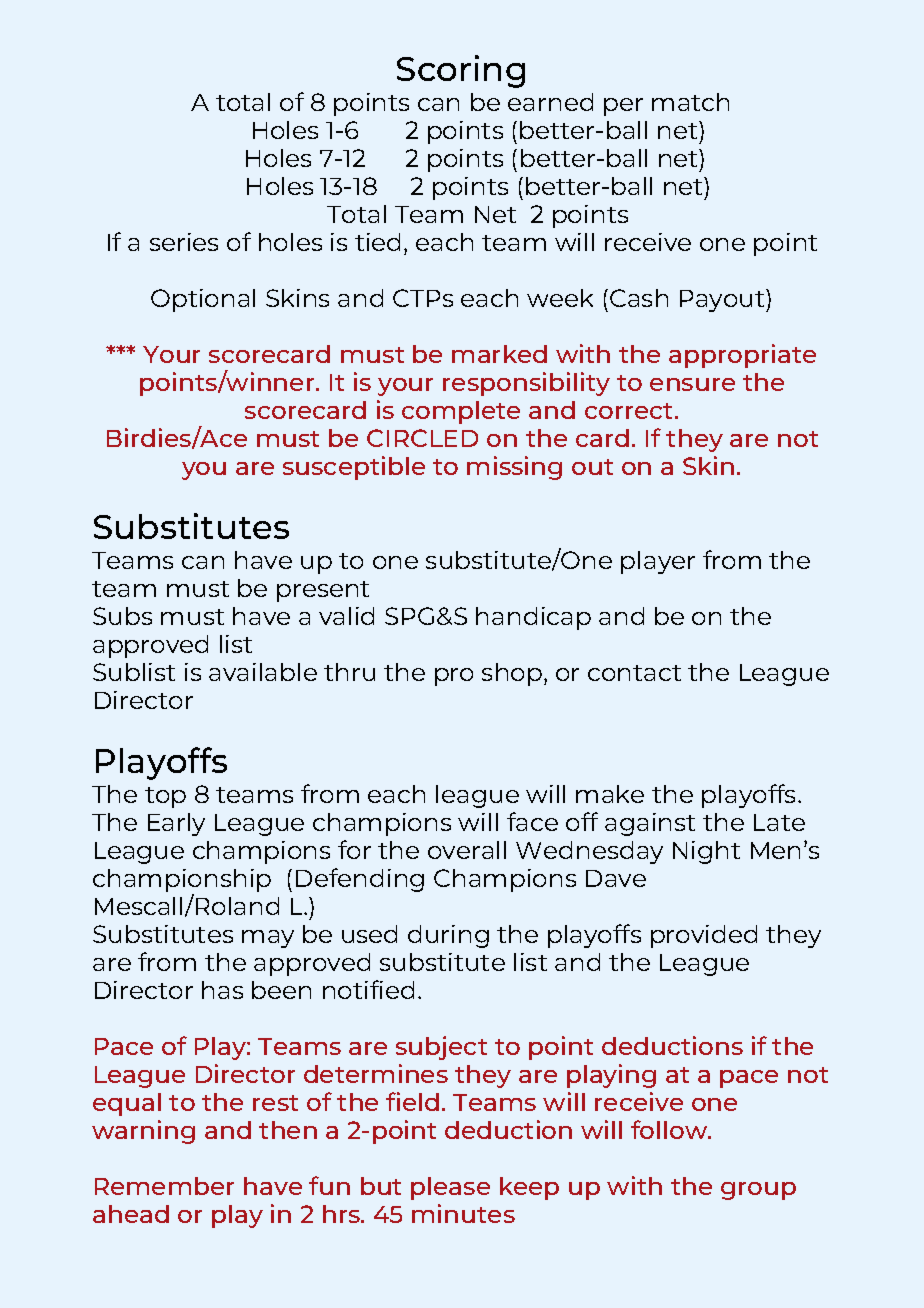  I want to click on Scoring, so click(461, 71).
